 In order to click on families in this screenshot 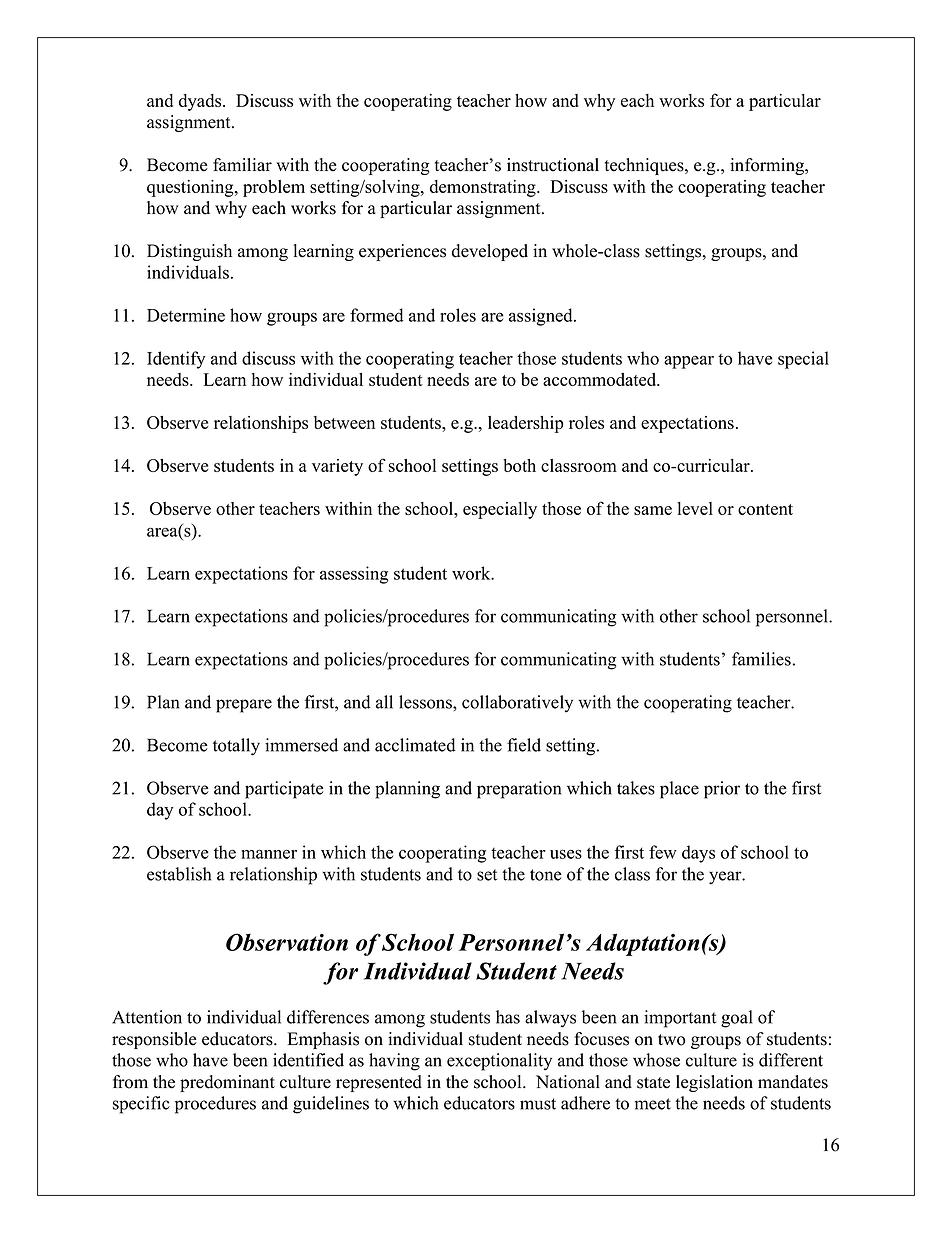, I will do `click(761, 659)`.
